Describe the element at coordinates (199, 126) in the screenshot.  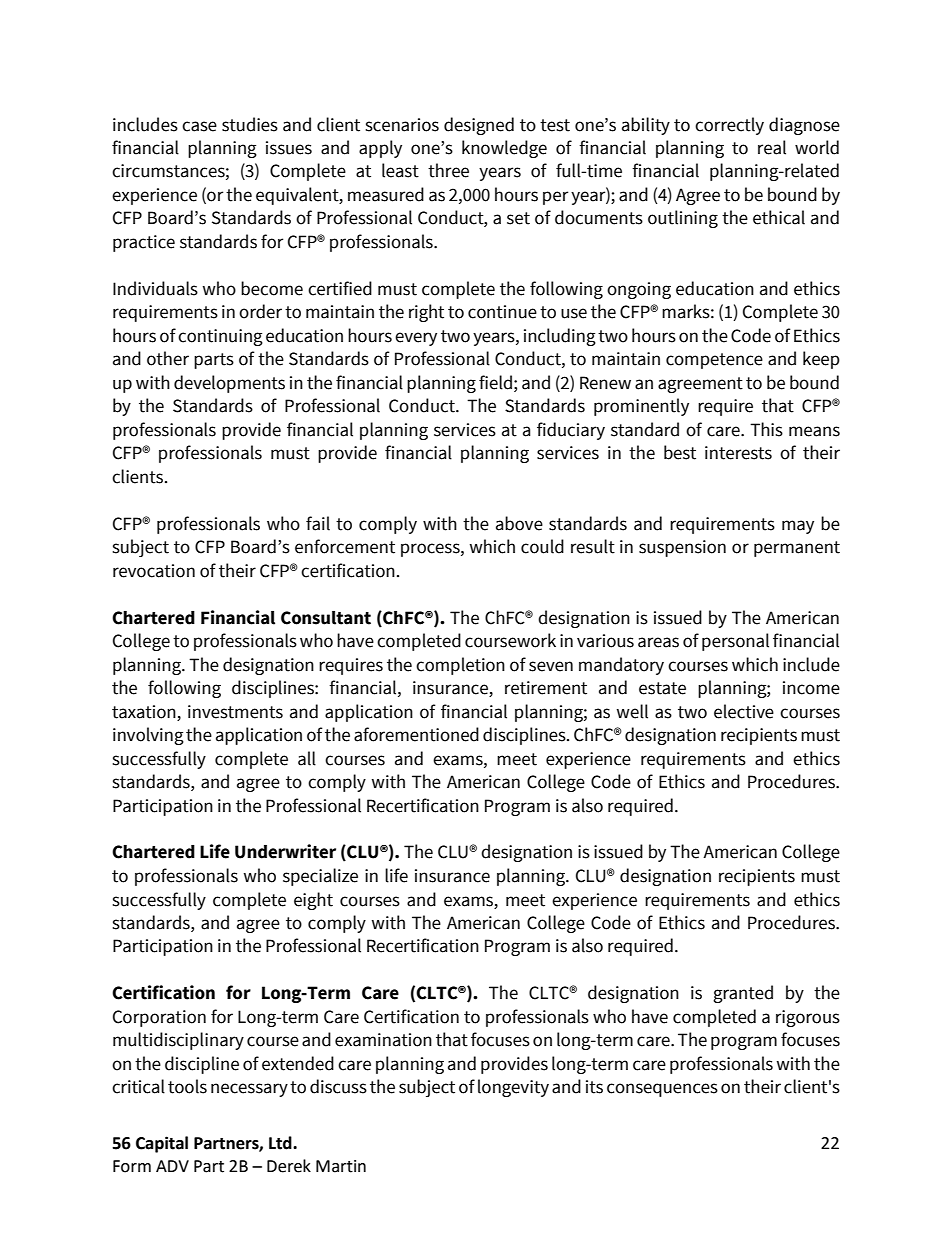
I see `case` at that location.
